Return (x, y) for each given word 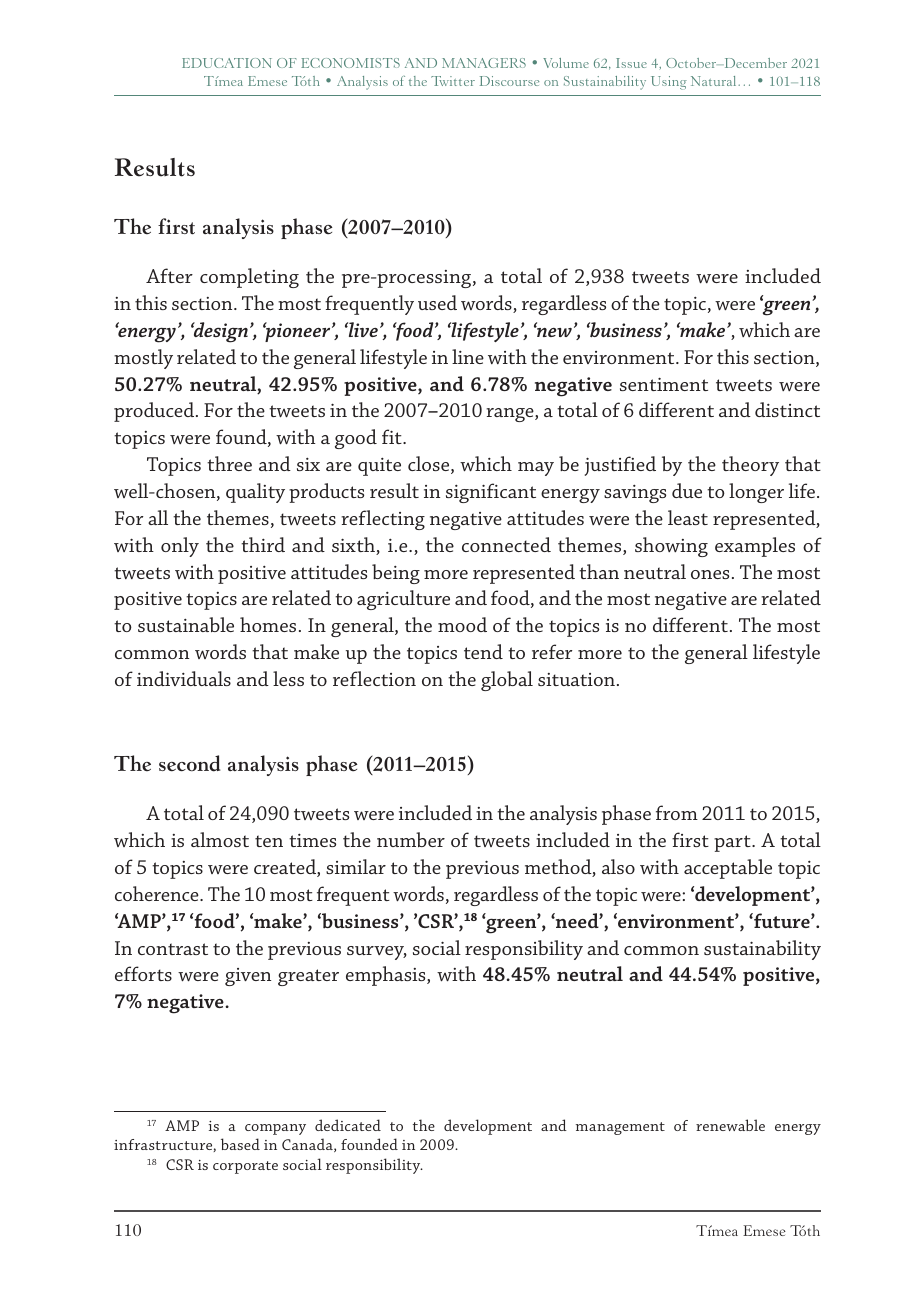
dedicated (348, 1125)
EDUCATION (227, 63)
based (240, 1144)
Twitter (453, 81)
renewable (730, 1125)
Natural (715, 81)
